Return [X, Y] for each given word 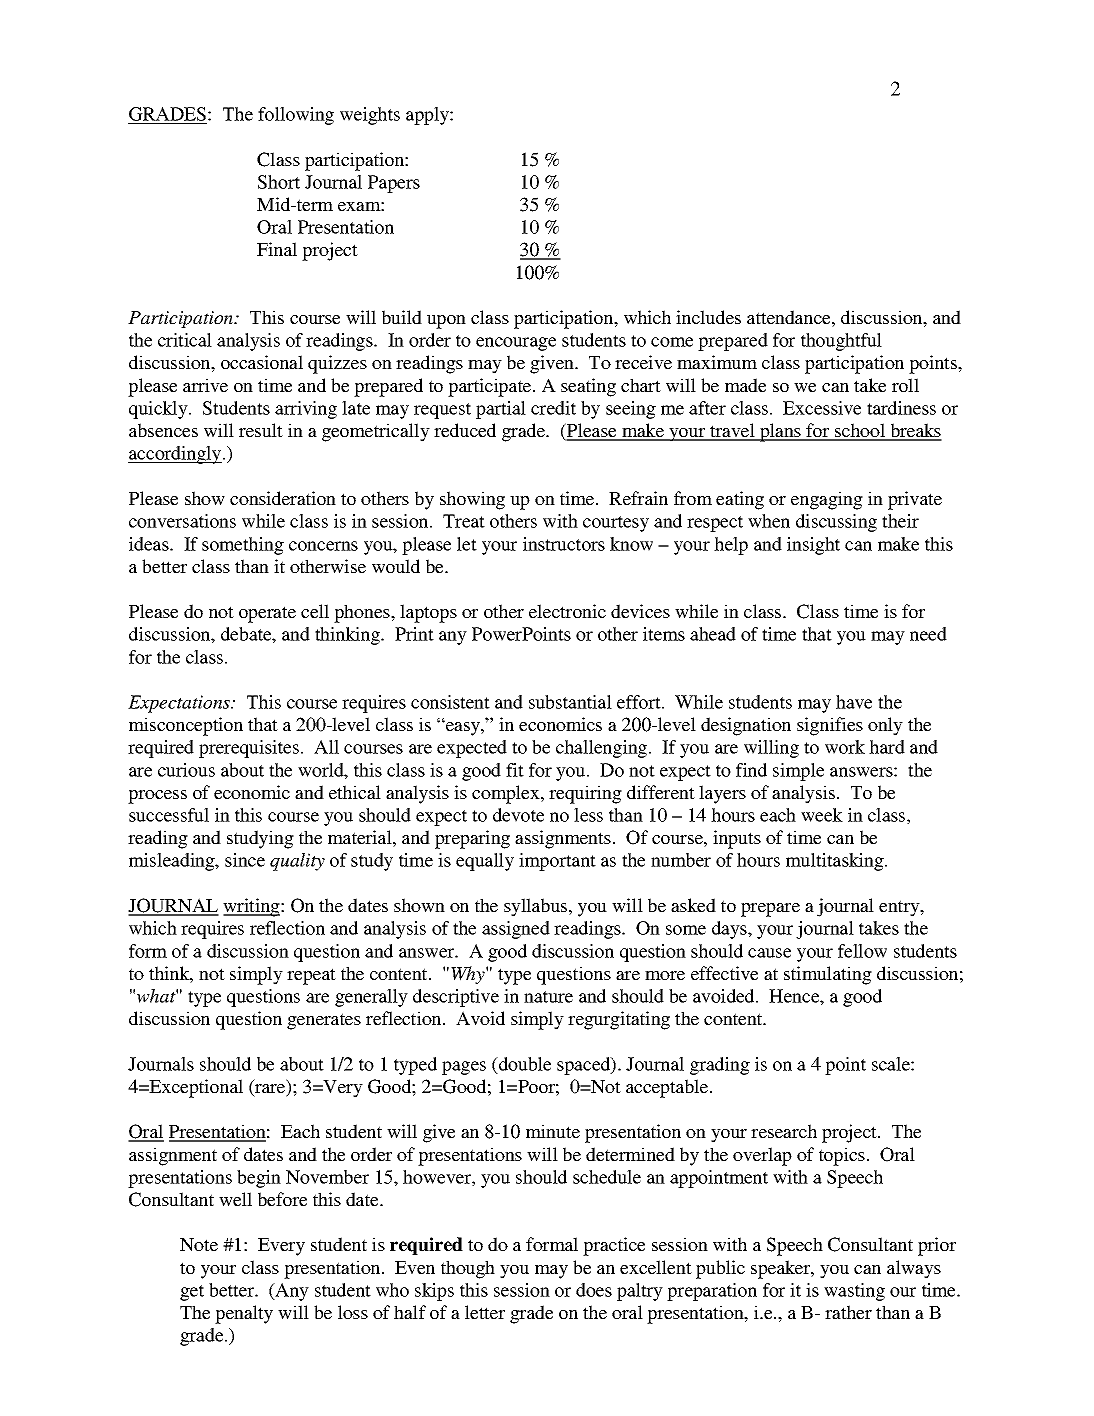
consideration [283, 498]
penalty [244, 1314]
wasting [854, 1292]
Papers [394, 184]
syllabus [537, 907]
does [594, 1290]
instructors [564, 544]
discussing [836, 523]
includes [708, 317]
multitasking [836, 862]
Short [279, 182]
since [245, 860]
